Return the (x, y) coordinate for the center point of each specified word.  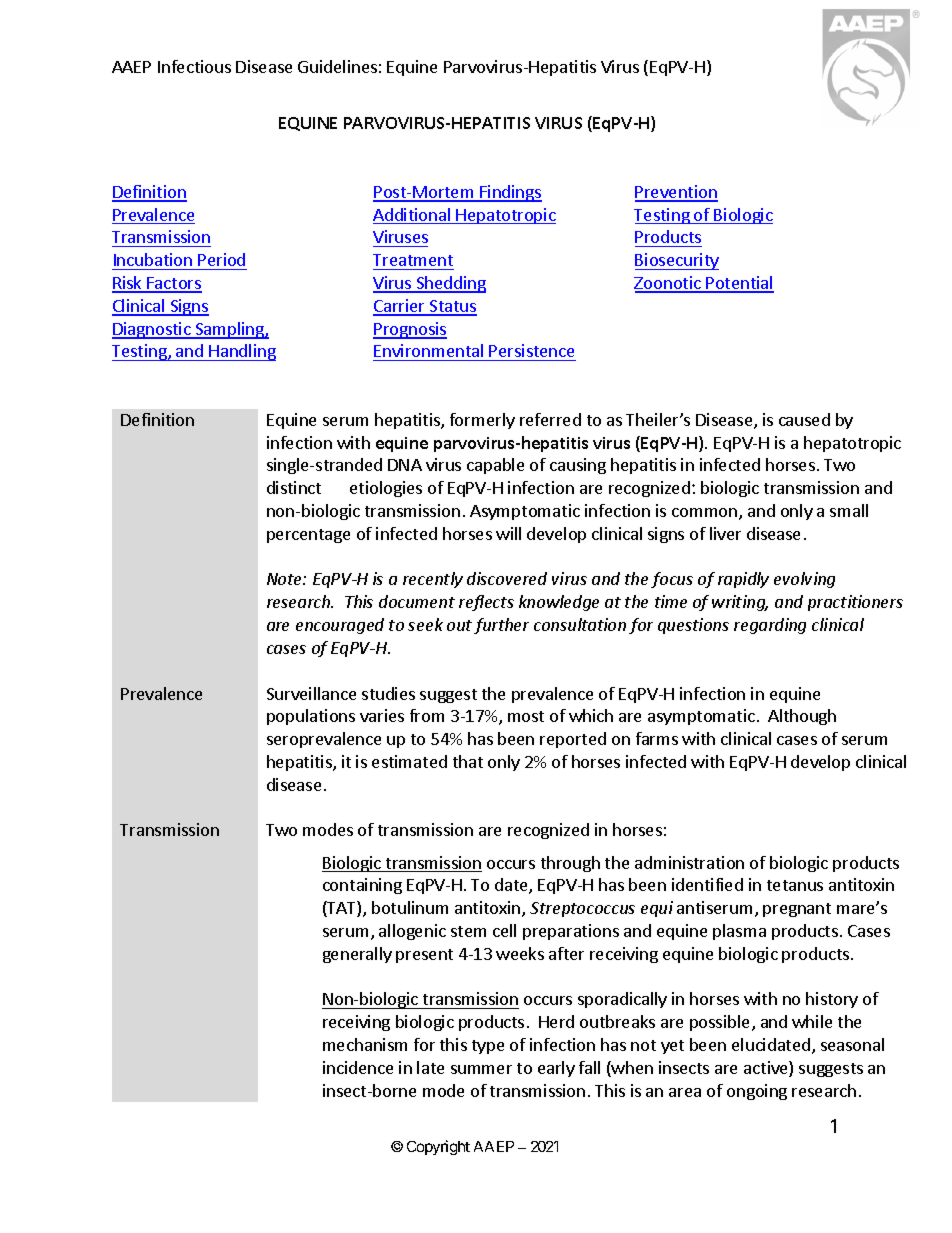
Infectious (194, 66)
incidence (358, 1067)
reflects (486, 603)
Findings (510, 193)
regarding (770, 626)
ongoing (757, 1092)
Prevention (676, 193)
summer (481, 1069)
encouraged (340, 626)
